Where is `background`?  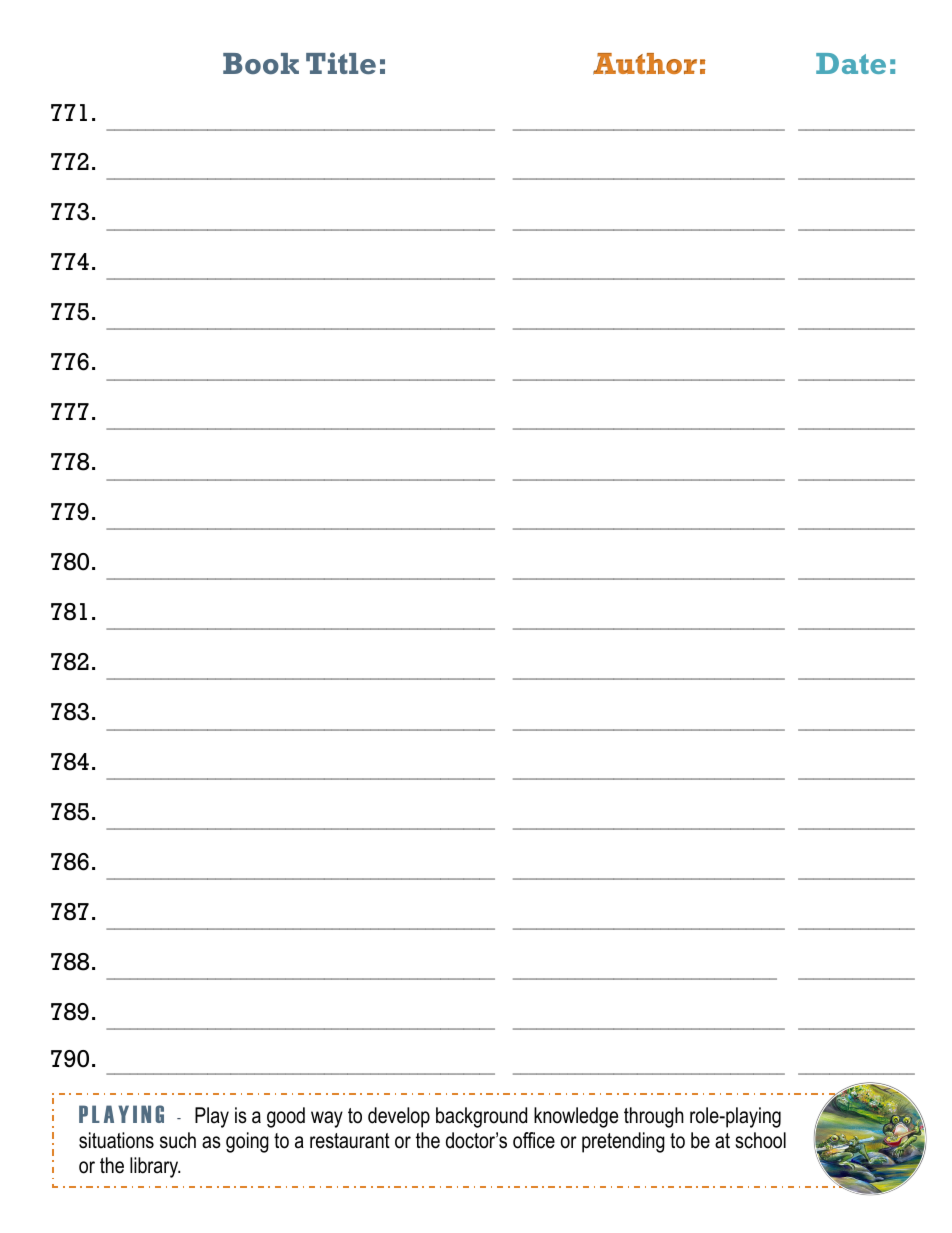 background is located at coordinates (481, 1117).
